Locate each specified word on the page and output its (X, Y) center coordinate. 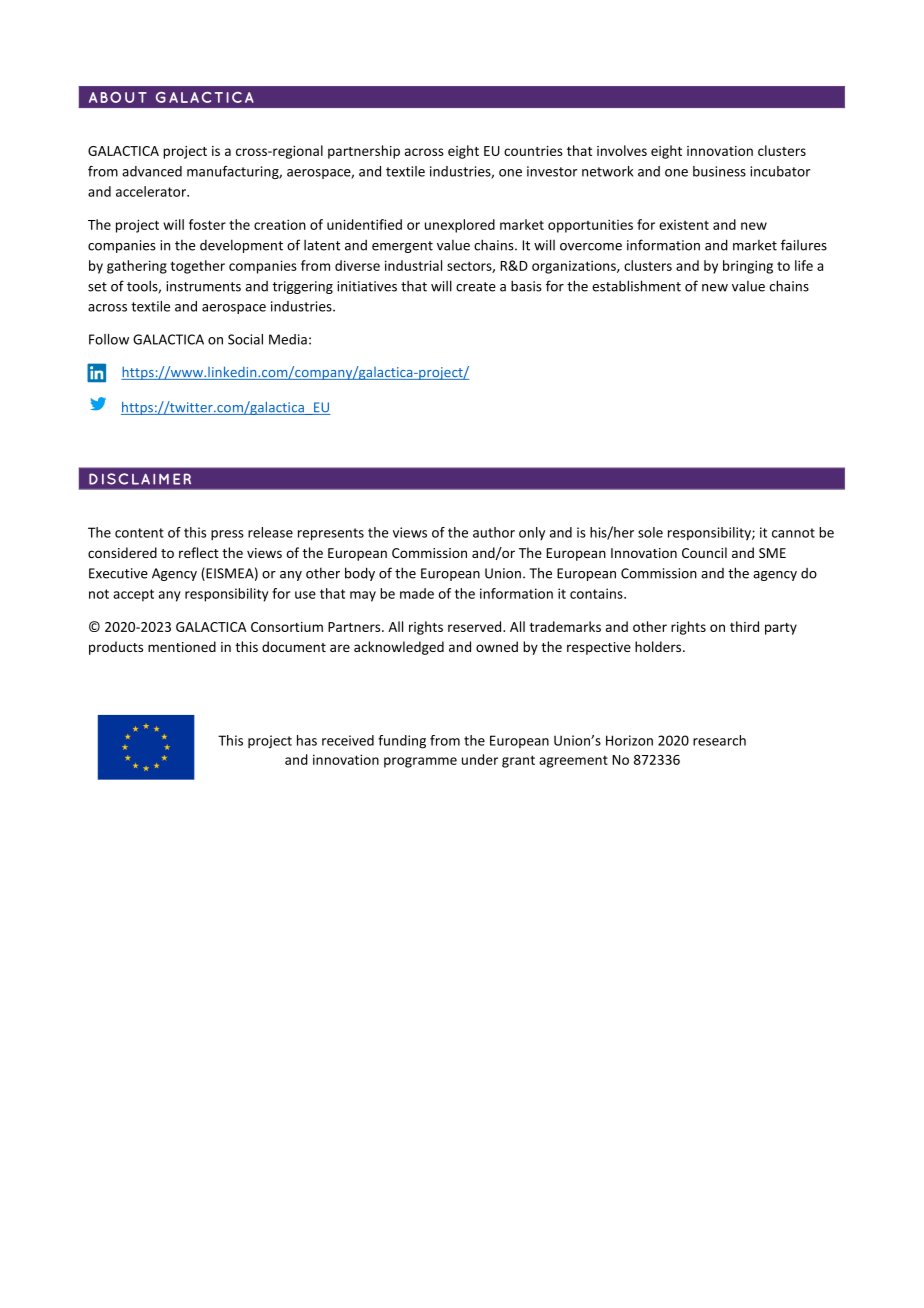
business (719, 171)
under (480, 759)
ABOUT (118, 97)
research (719, 740)
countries (533, 151)
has (307, 740)
